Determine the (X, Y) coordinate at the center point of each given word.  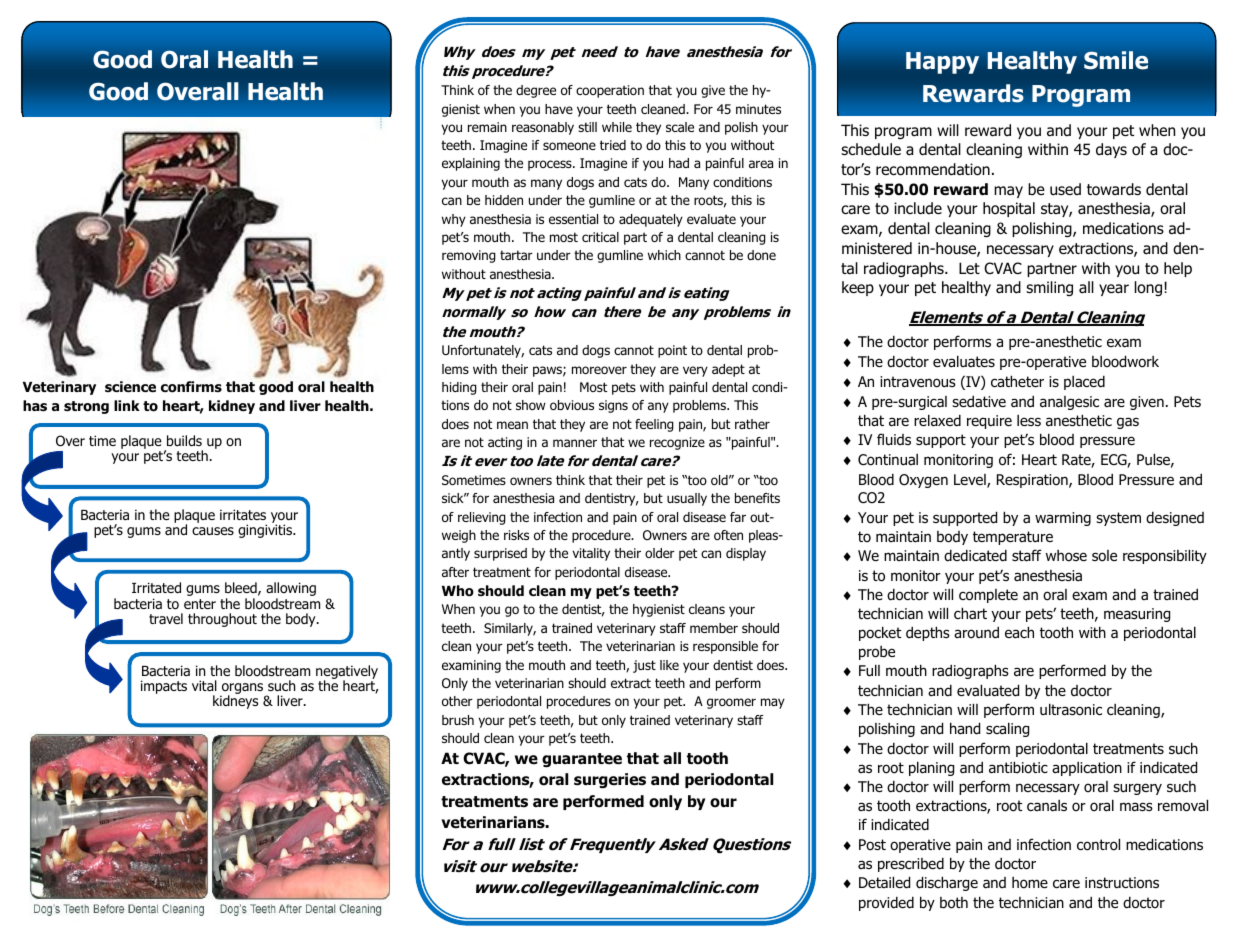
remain (487, 127)
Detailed (884, 882)
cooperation (610, 91)
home (1030, 883)
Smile (1116, 60)
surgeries (610, 780)
